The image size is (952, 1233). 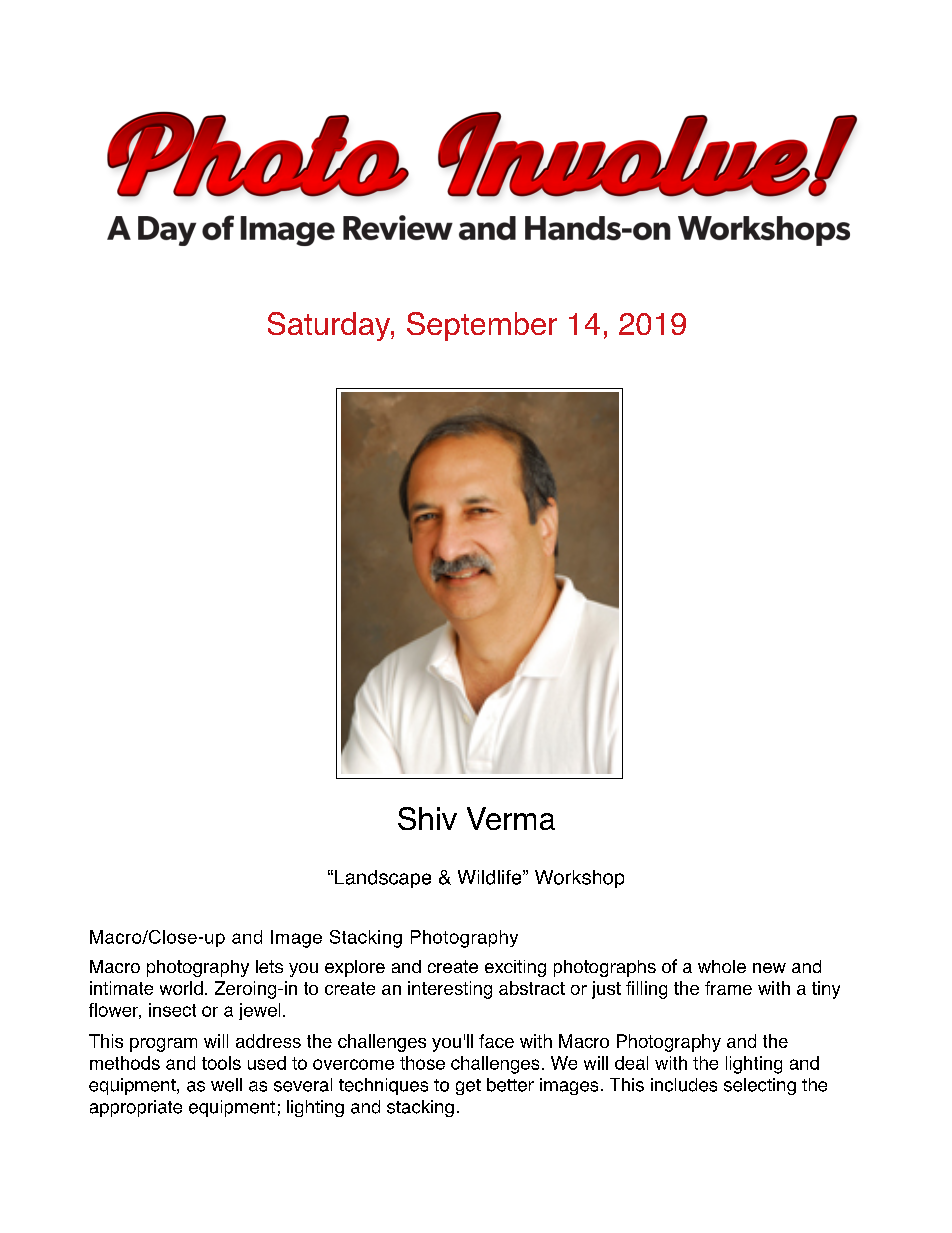 What do you see at coordinates (226, 1085) in the document?
I see `well` at bounding box center [226, 1085].
